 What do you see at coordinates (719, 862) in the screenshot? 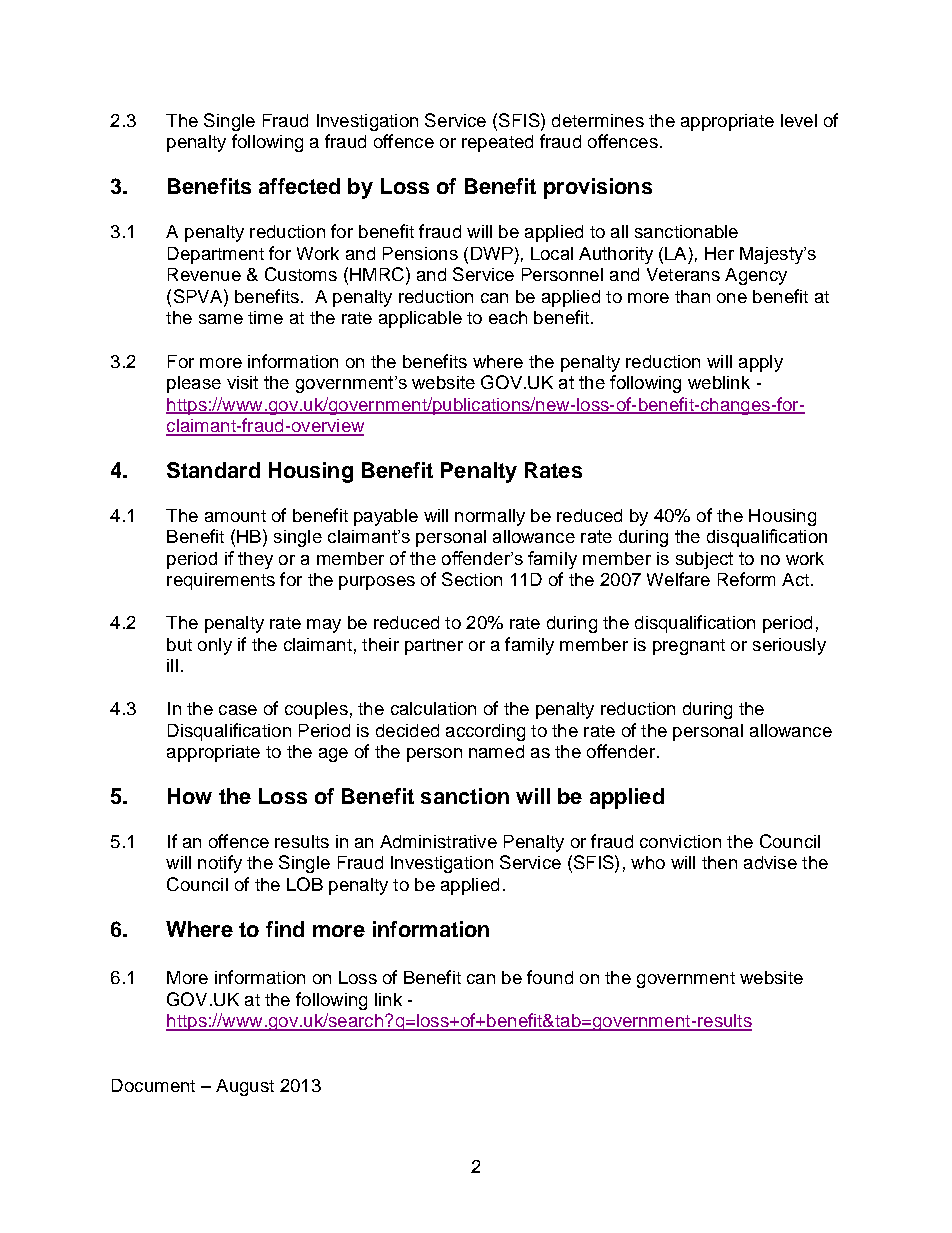
I see `then` at bounding box center [719, 862].
